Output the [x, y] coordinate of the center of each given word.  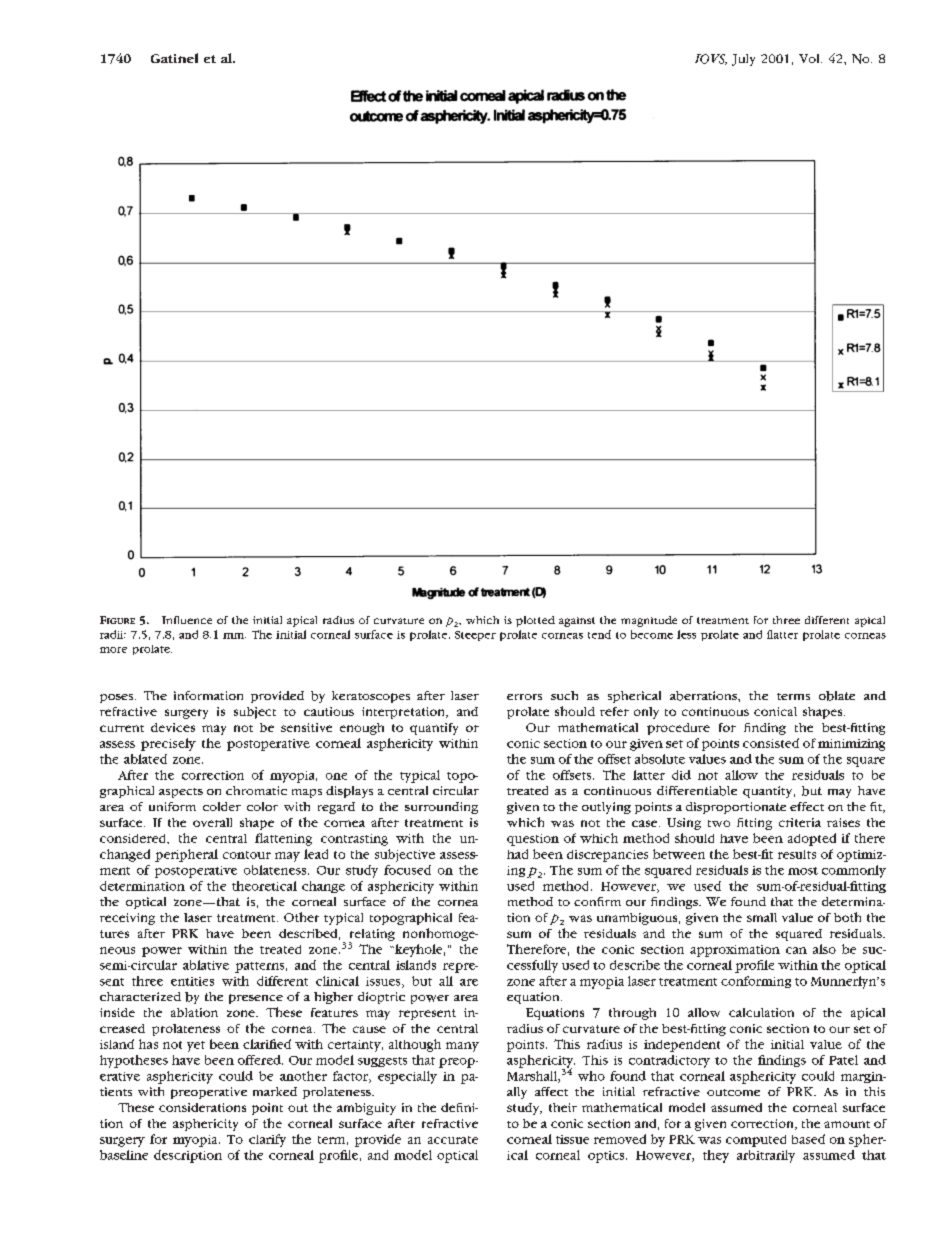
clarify [267, 1140]
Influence [187, 620]
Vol [810, 58]
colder [222, 806]
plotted [535, 621]
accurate [453, 1140]
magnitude [649, 621]
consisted [771, 743]
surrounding [441, 808]
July [743, 60]
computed [756, 1141]
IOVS [711, 59]
